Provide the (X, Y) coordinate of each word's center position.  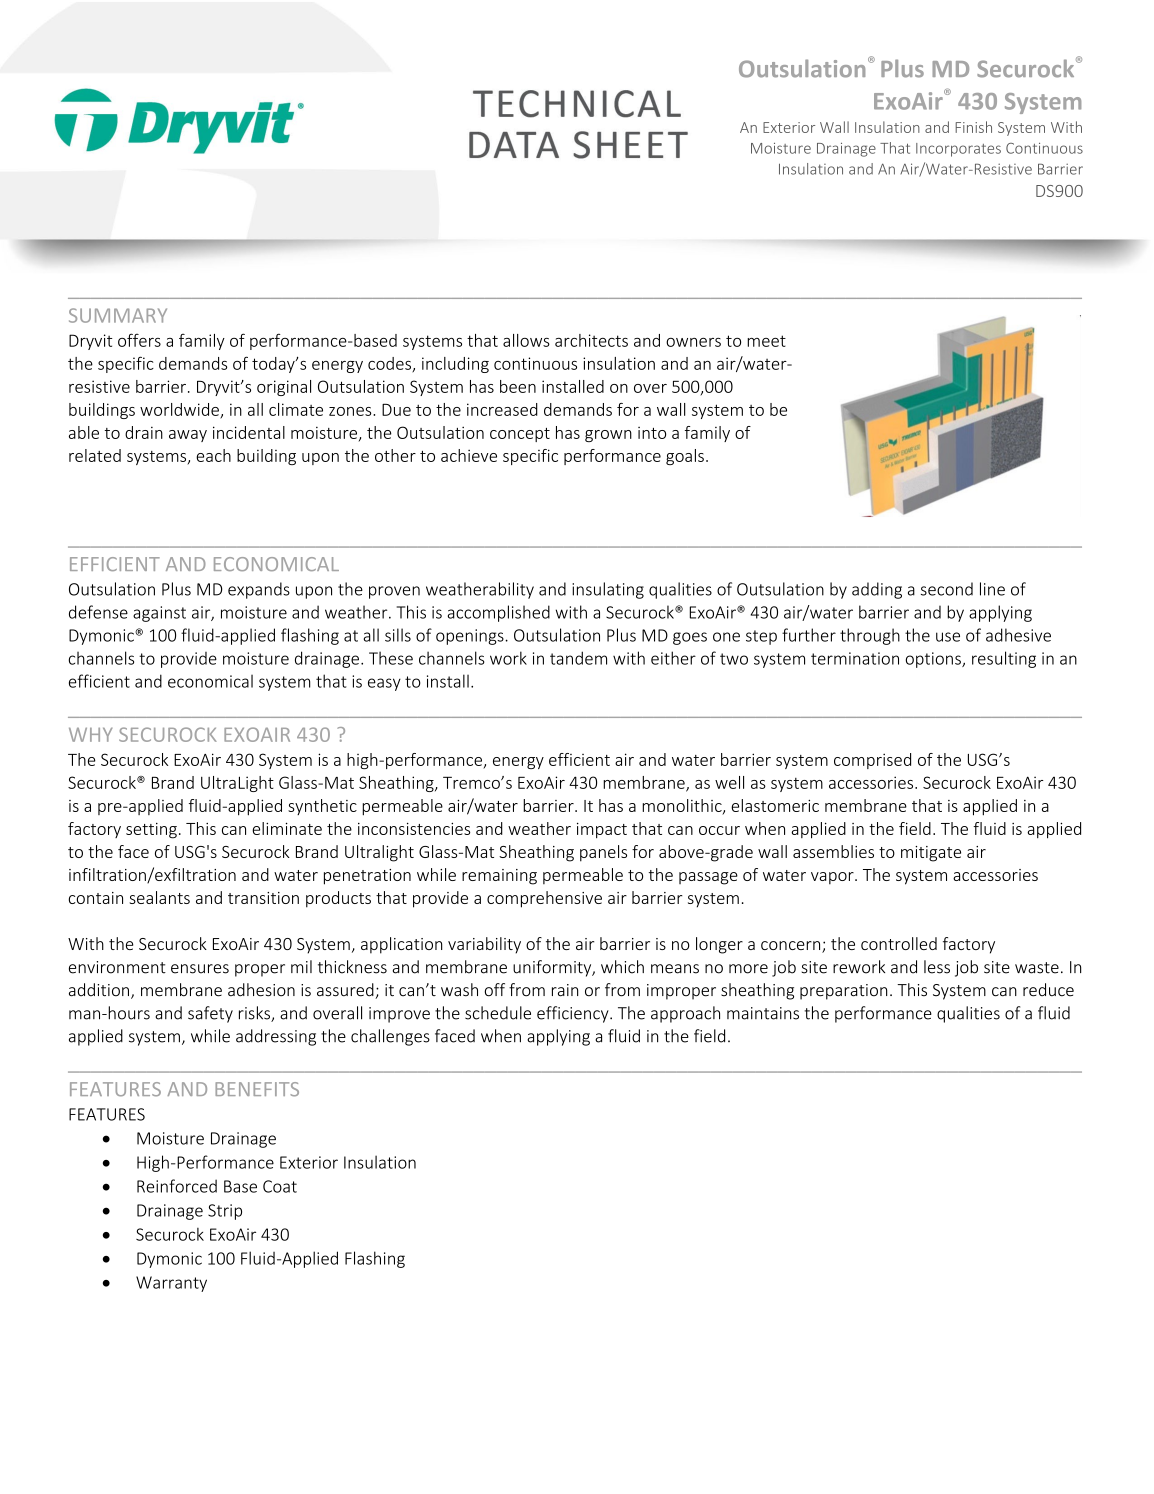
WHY (90, 734)
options (934, 660)
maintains (763, 1013)
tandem (578, 658)
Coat (280, 1186)
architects (591, 340)
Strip (225, 1212)
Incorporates (958, 150)
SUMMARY (118, 315)
